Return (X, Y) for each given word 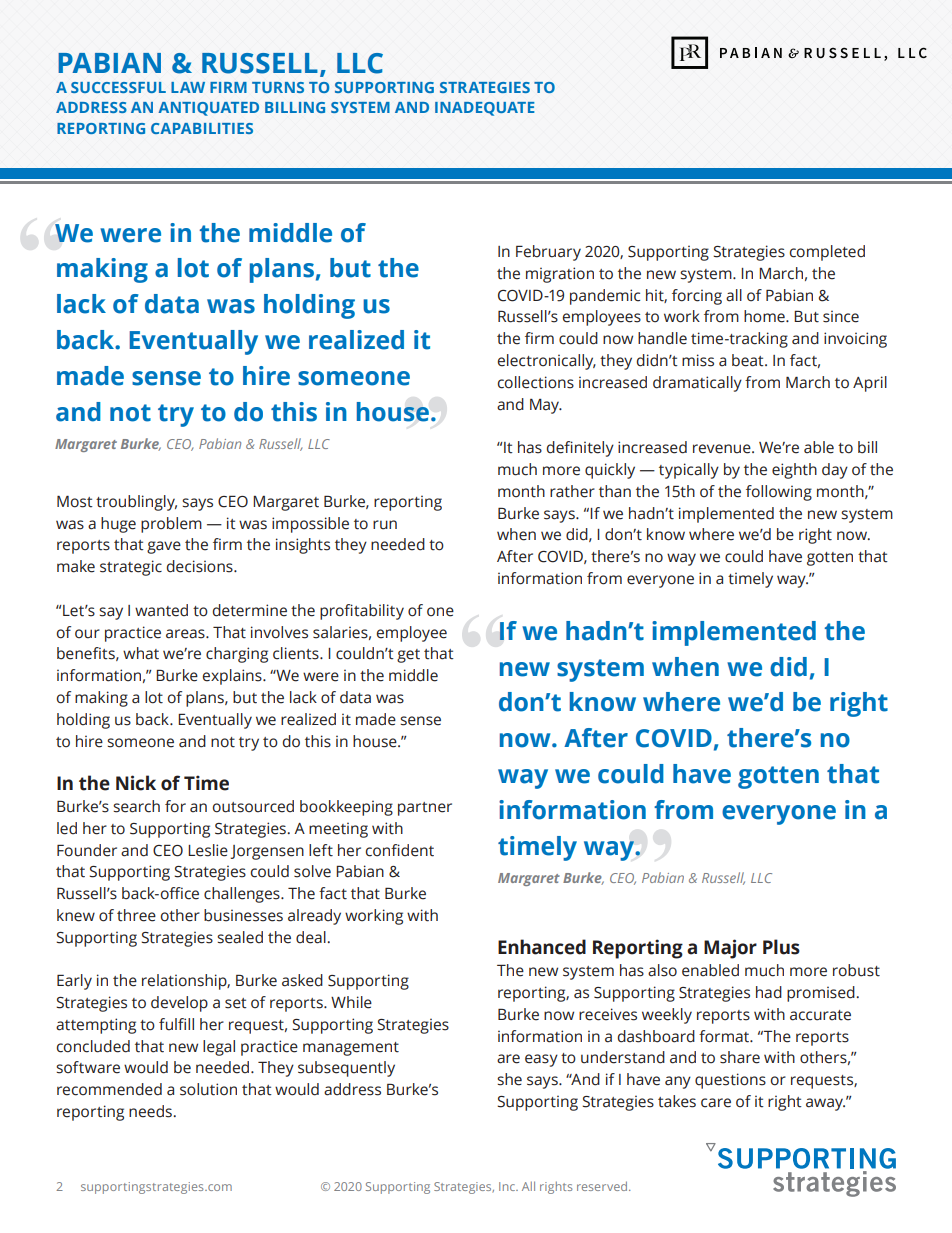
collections (536, 382)
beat (749, 360)
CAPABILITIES (202, 128)
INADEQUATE (485, 109)
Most (75, 501)
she (509, 1079)
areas (186, 634)
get (408, 656)
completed (827, 253)
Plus (781, 947)
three (136, 915)
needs (151, 1111)
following (779, 493)
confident (400, 850)
